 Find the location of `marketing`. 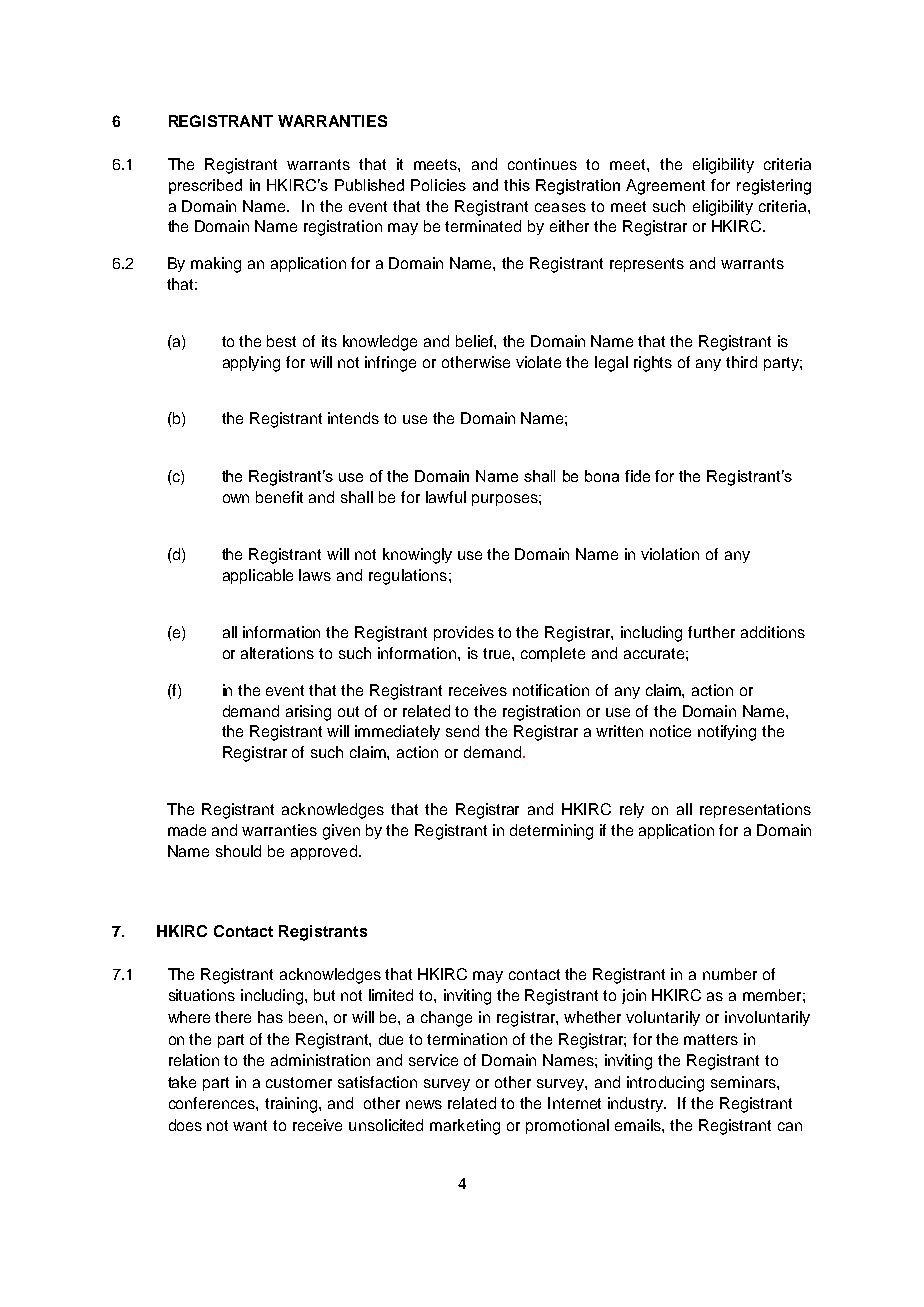

marketing is located at coordinates (465, 1127).
